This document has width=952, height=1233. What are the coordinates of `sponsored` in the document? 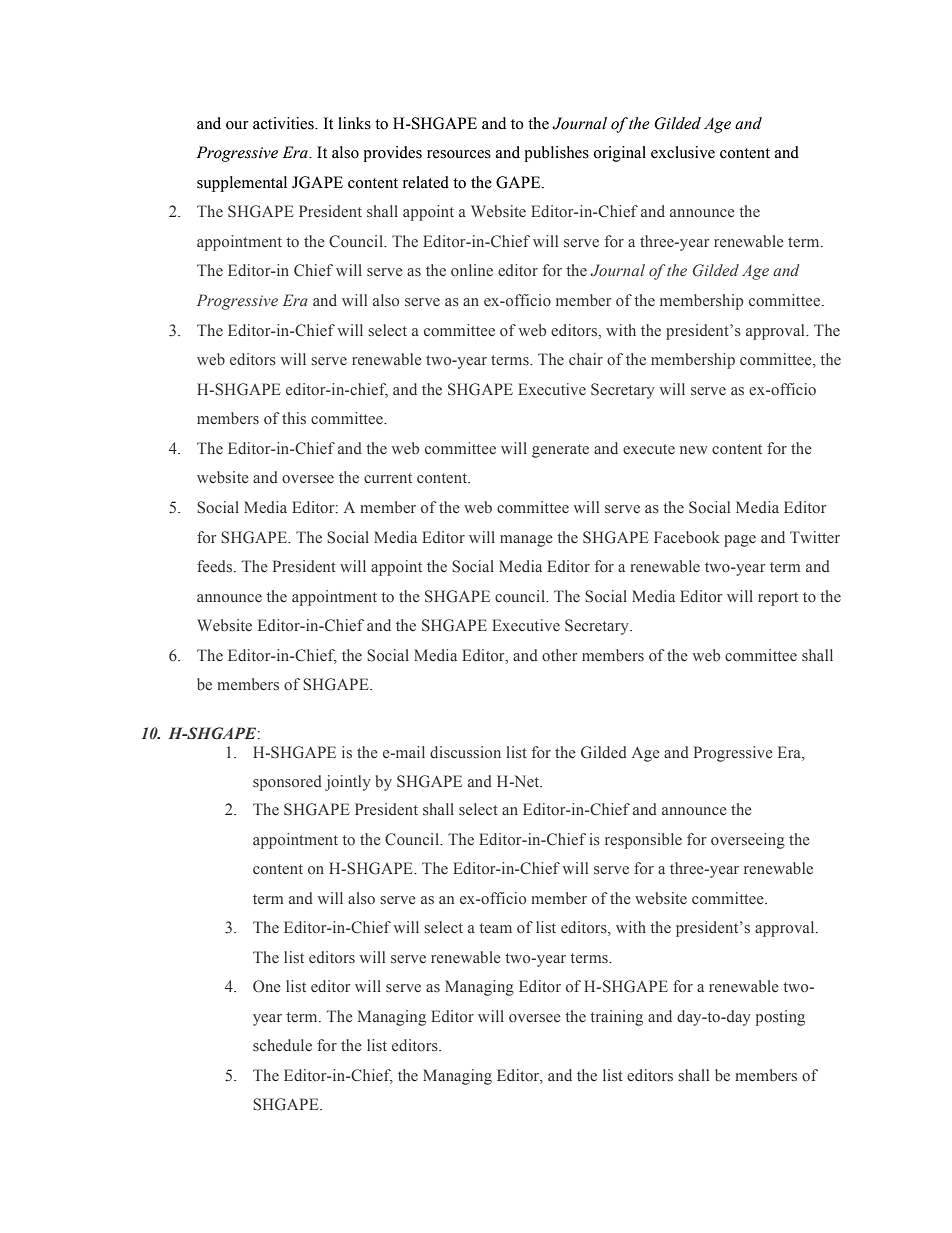 It's located at (287, 783).
